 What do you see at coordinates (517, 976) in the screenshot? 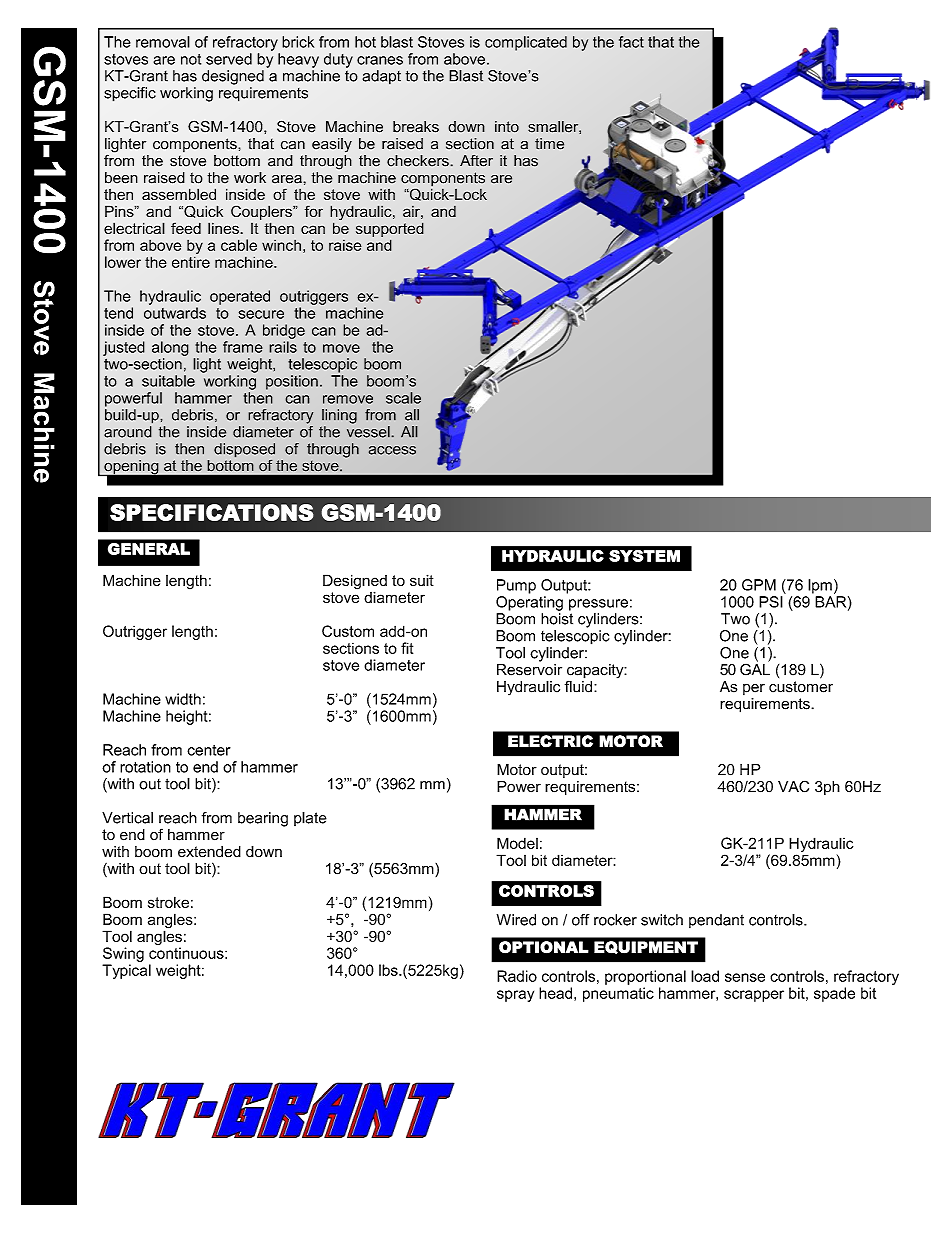
I see `Radio` at bounding box center [517, 976].
